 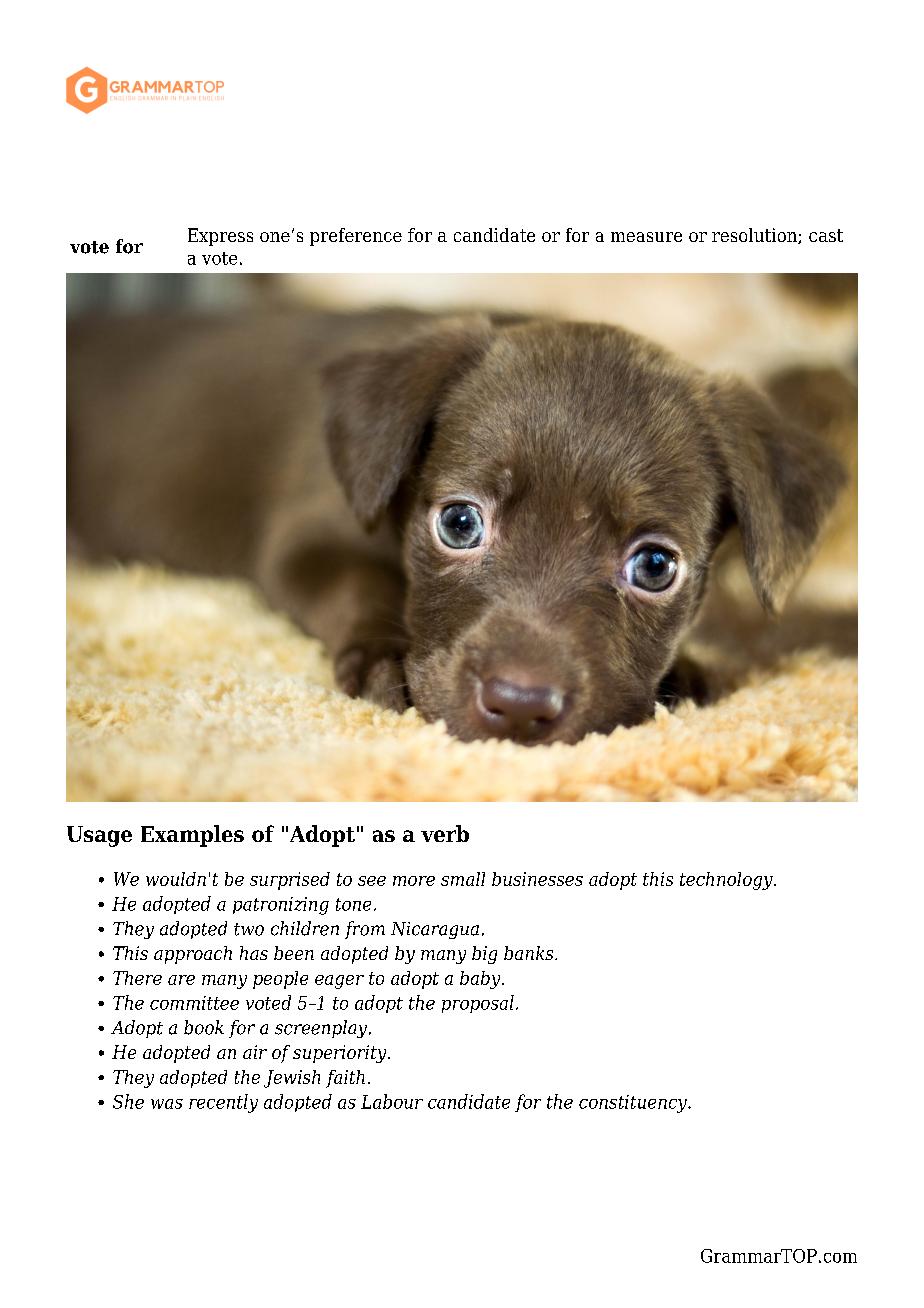 I want to click on small, so click(x=463, y=879).
